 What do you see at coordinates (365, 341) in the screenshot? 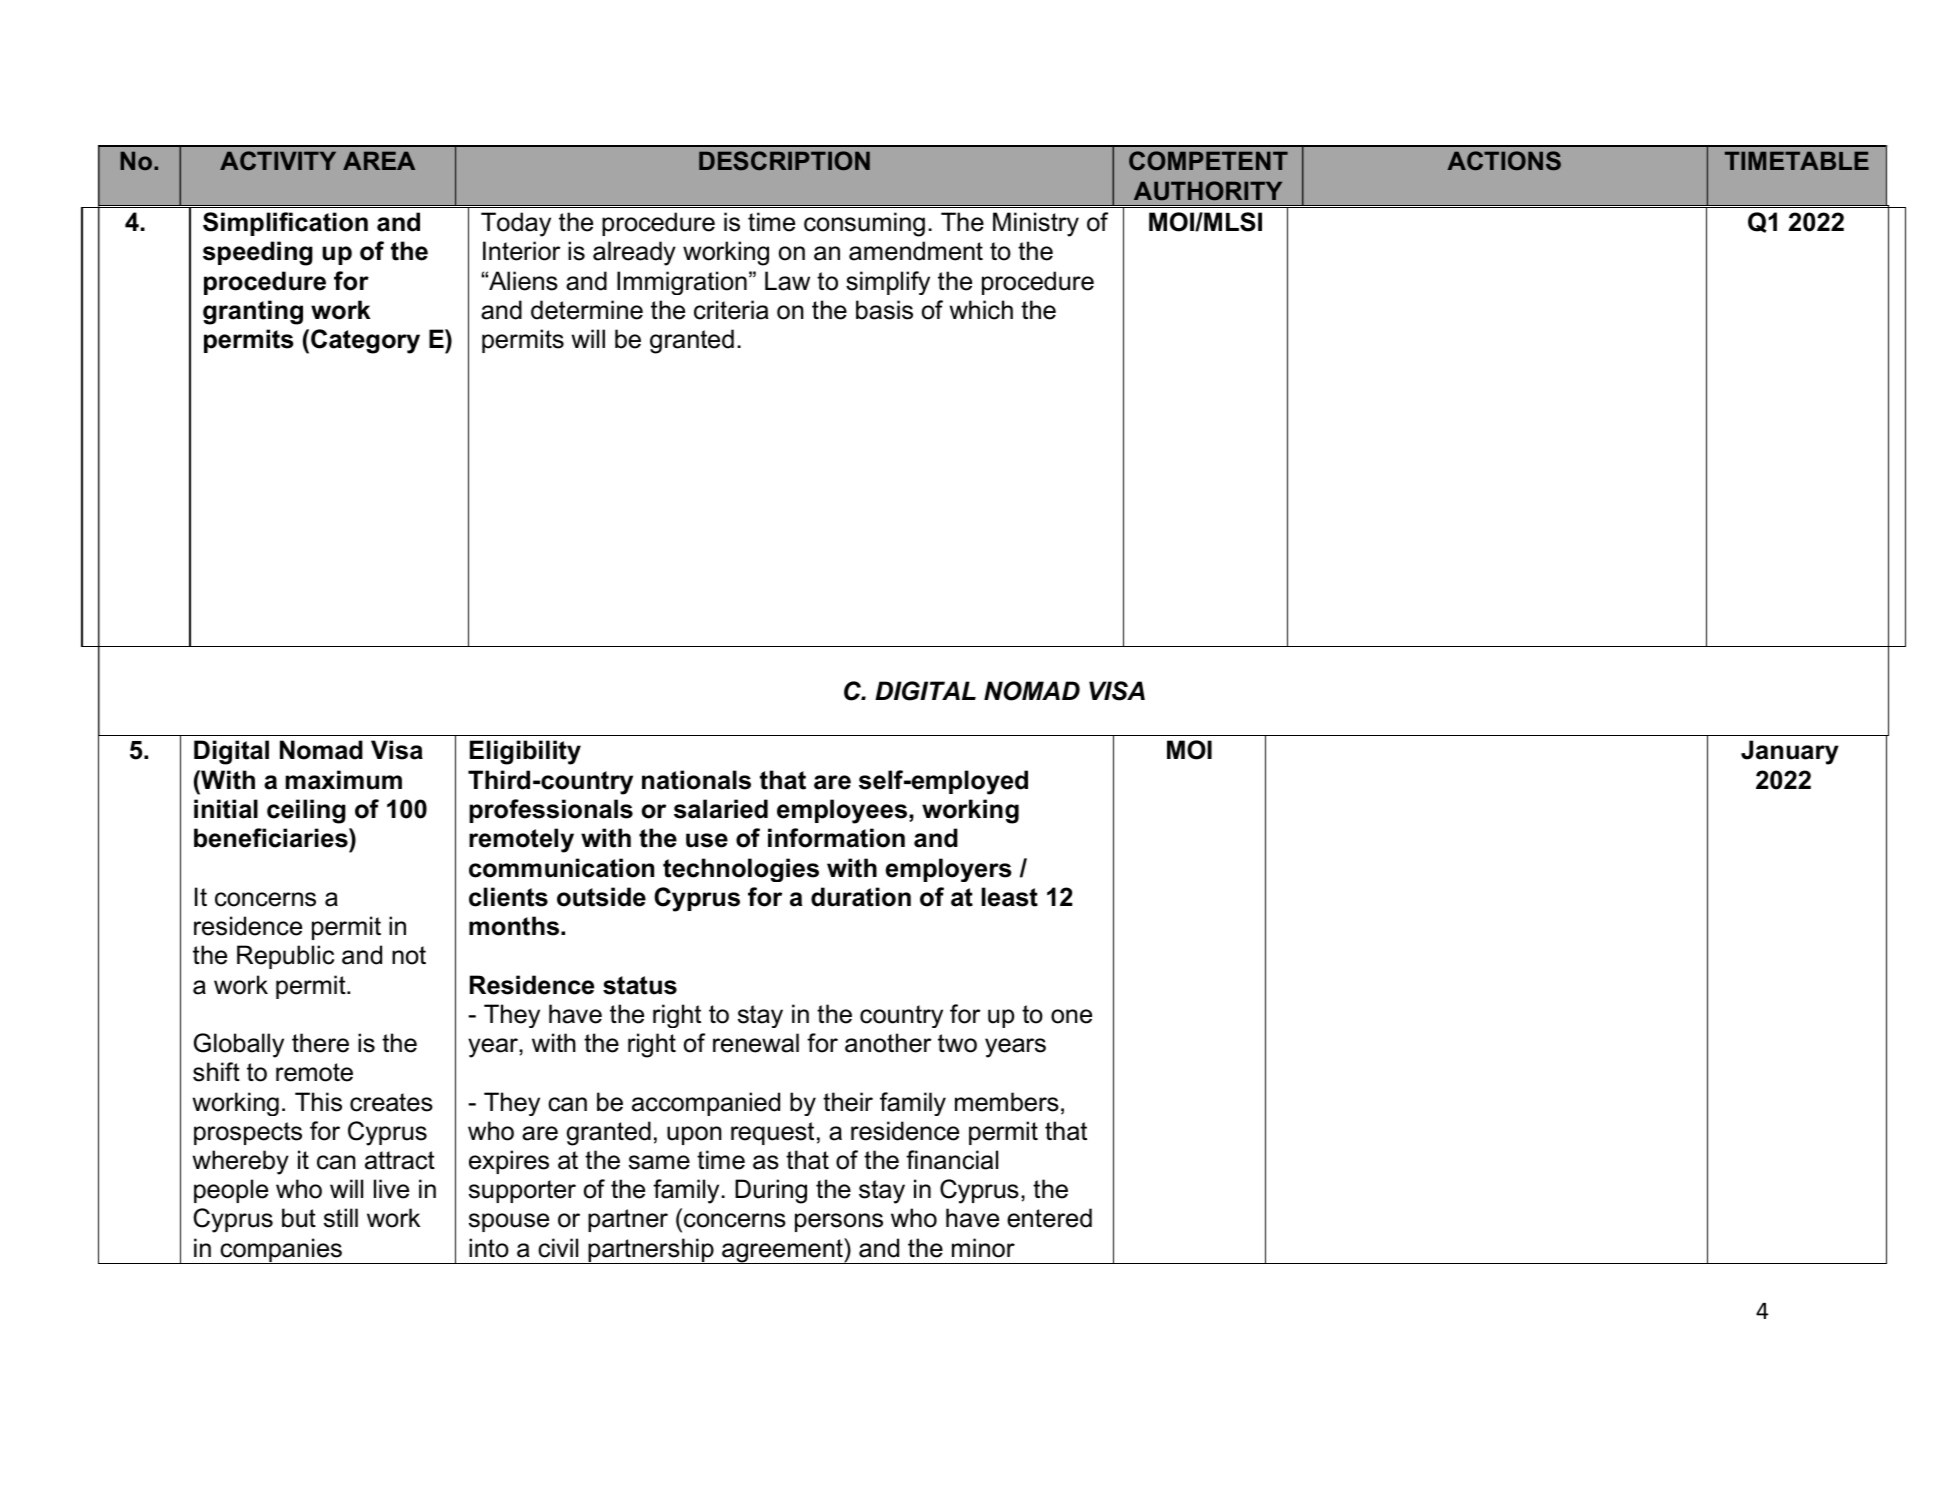
I see `Category` at bounding box center [365, 341].
